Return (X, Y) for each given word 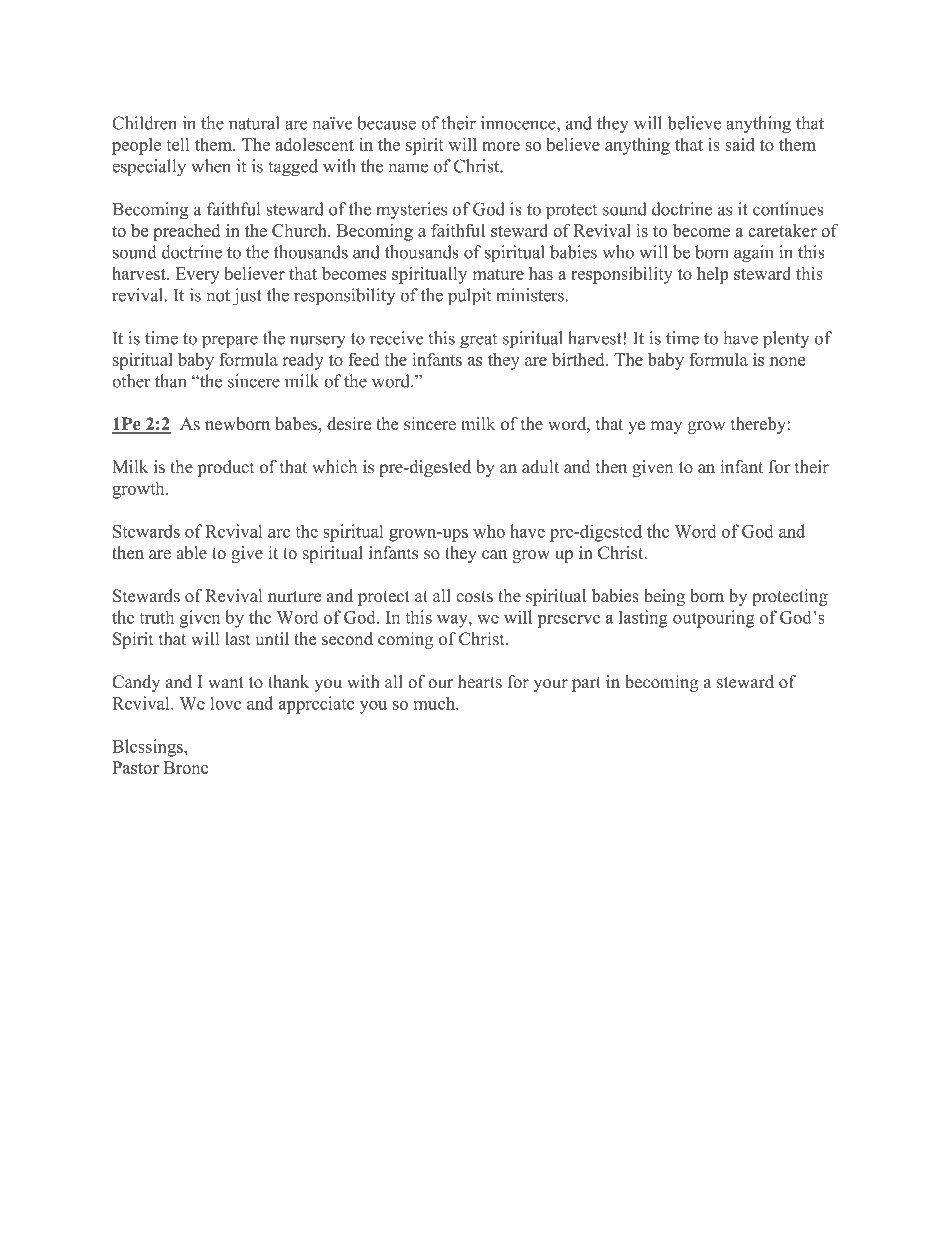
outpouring (714, 619)
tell (177, 144)
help (712, 275)
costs (474, 597)
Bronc (186, 767)
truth (156, 617)
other (131, 381)
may (666, 427)
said (739, 144)
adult (540, 466)
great (478, 341)
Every (197, 275)
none (787, 361)
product (226, 468)
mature (498, 274)
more (501, 146)
